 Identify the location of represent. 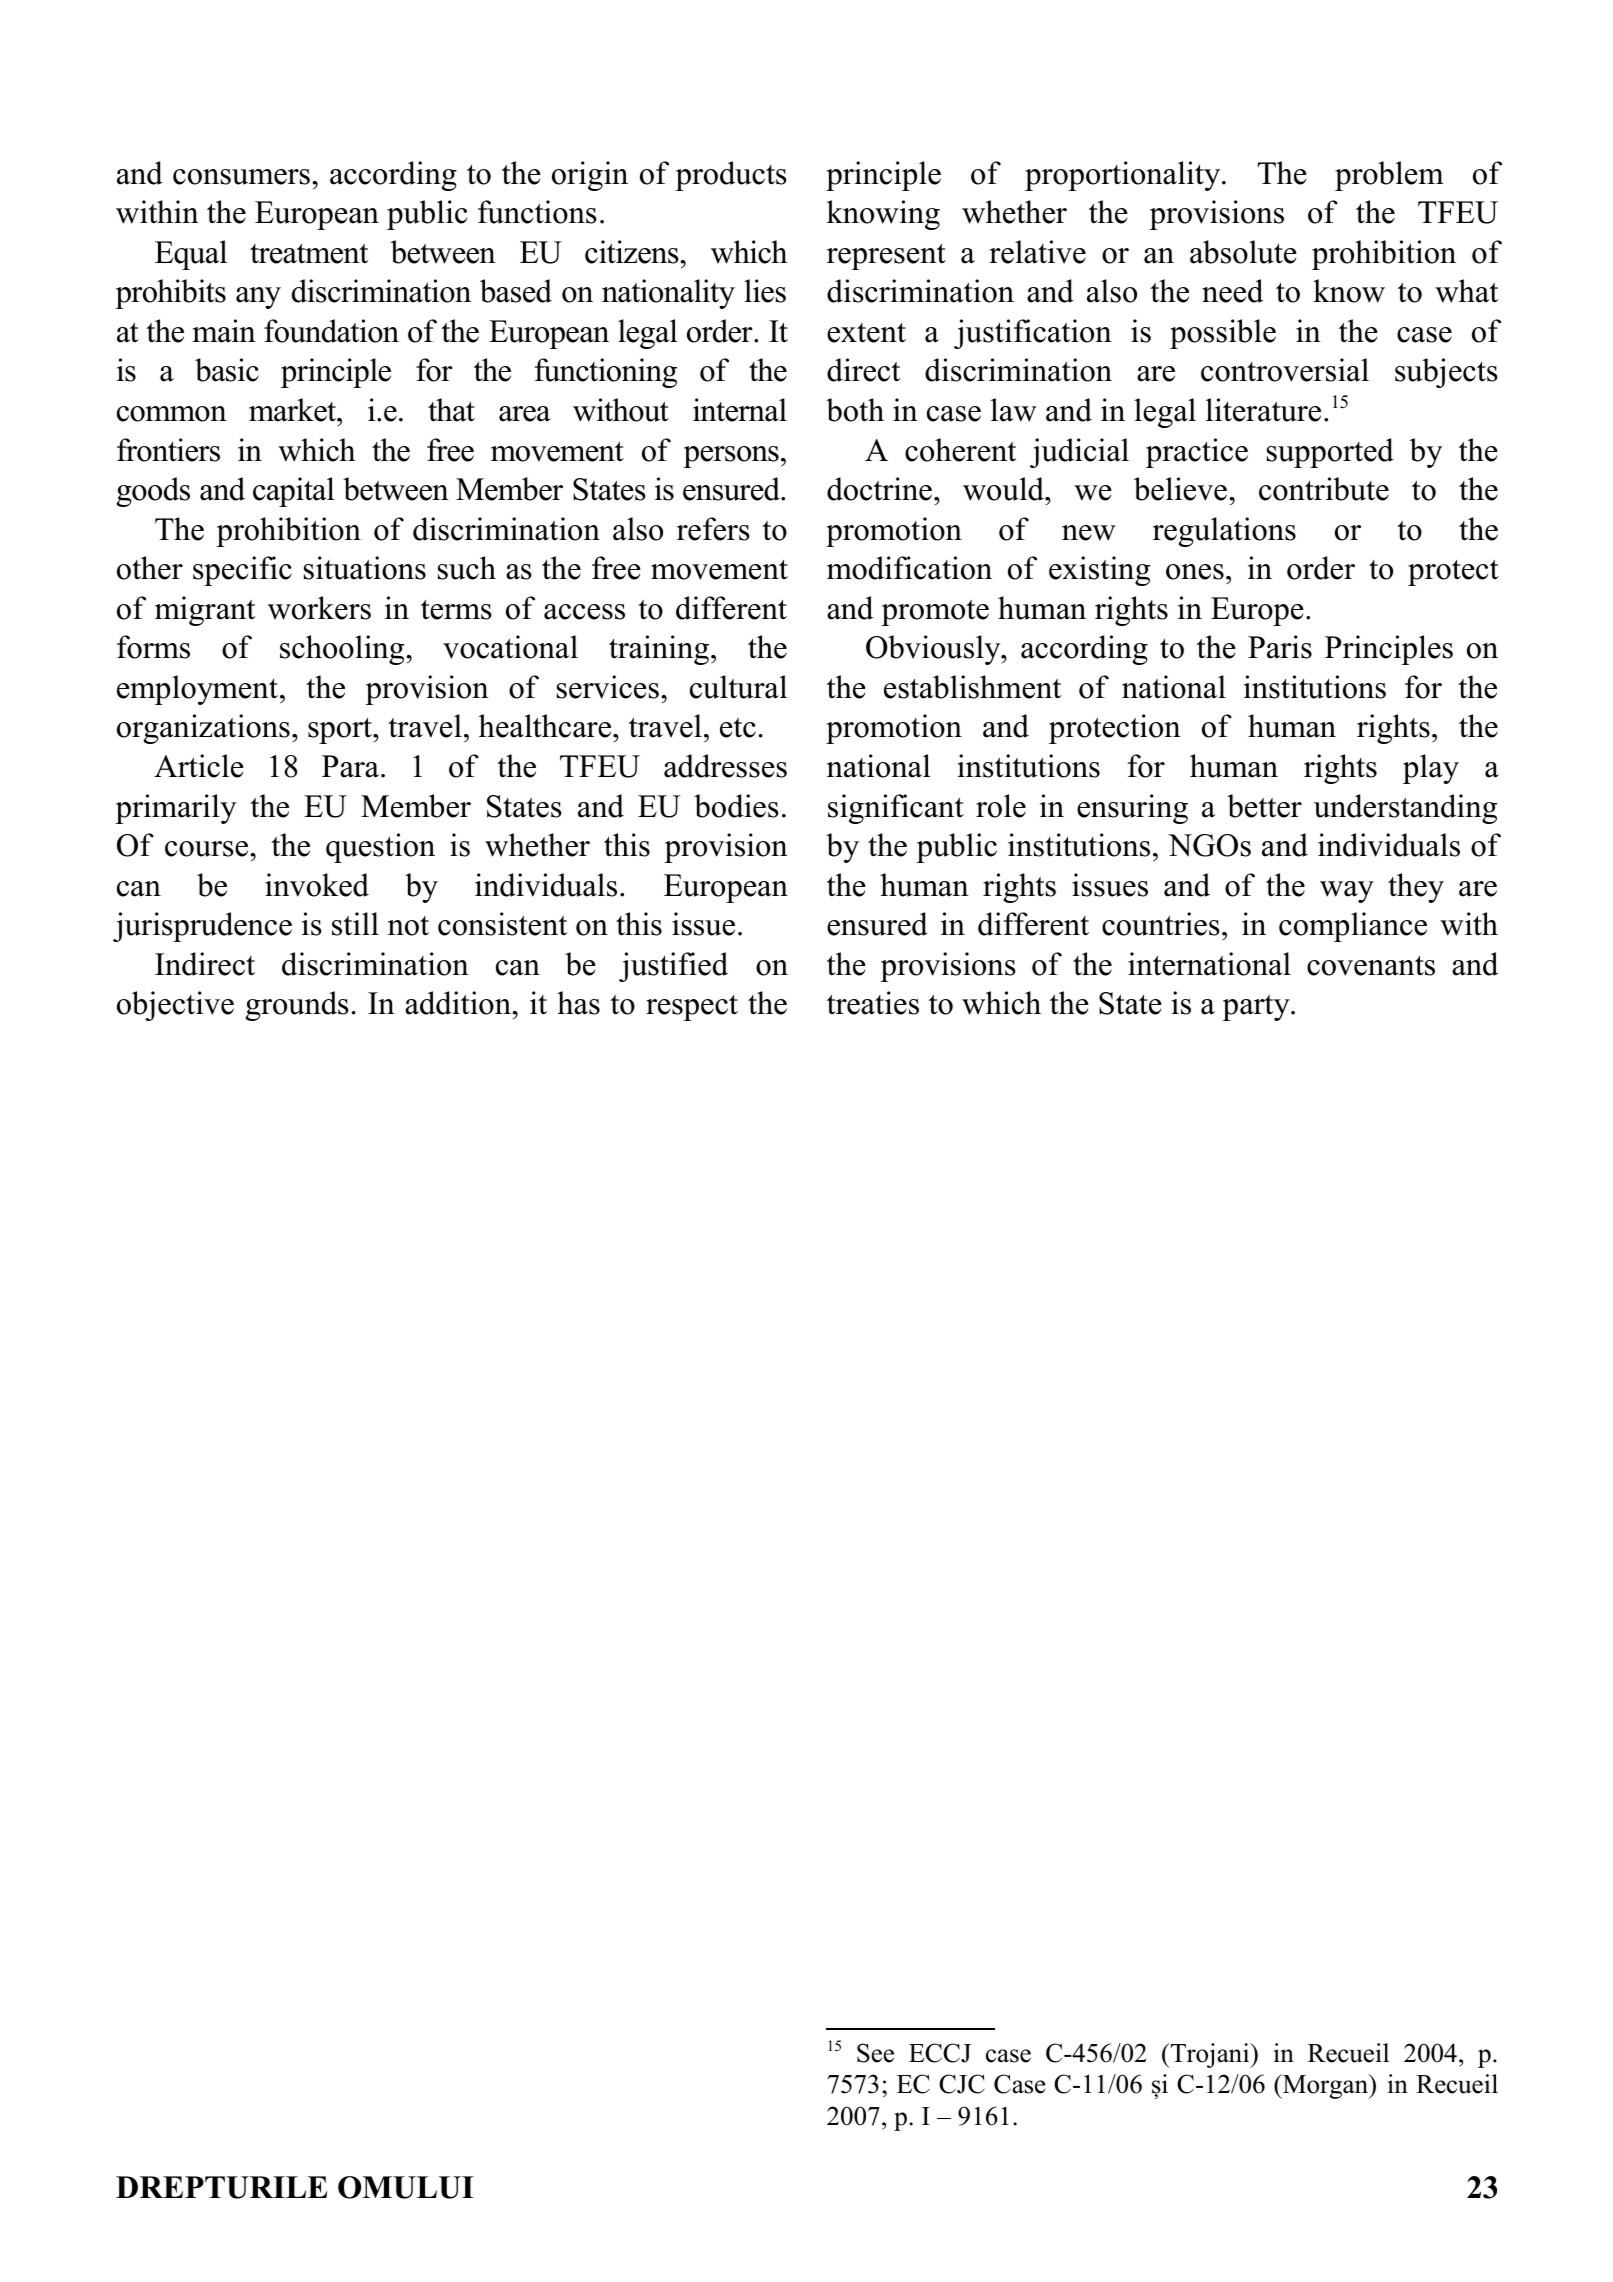
(886, 257).
